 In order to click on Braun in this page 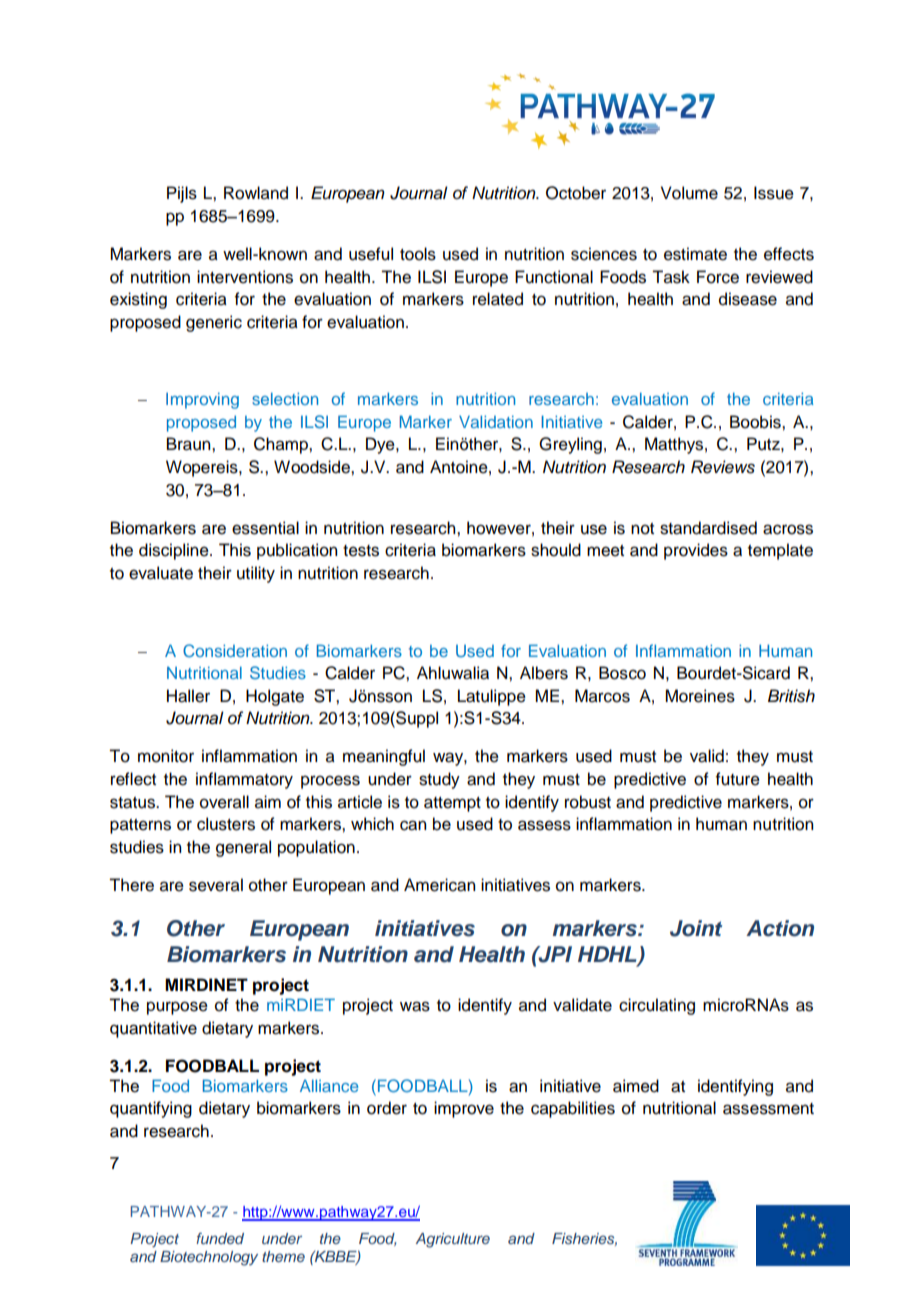, I will do `click(190, 444)`.
